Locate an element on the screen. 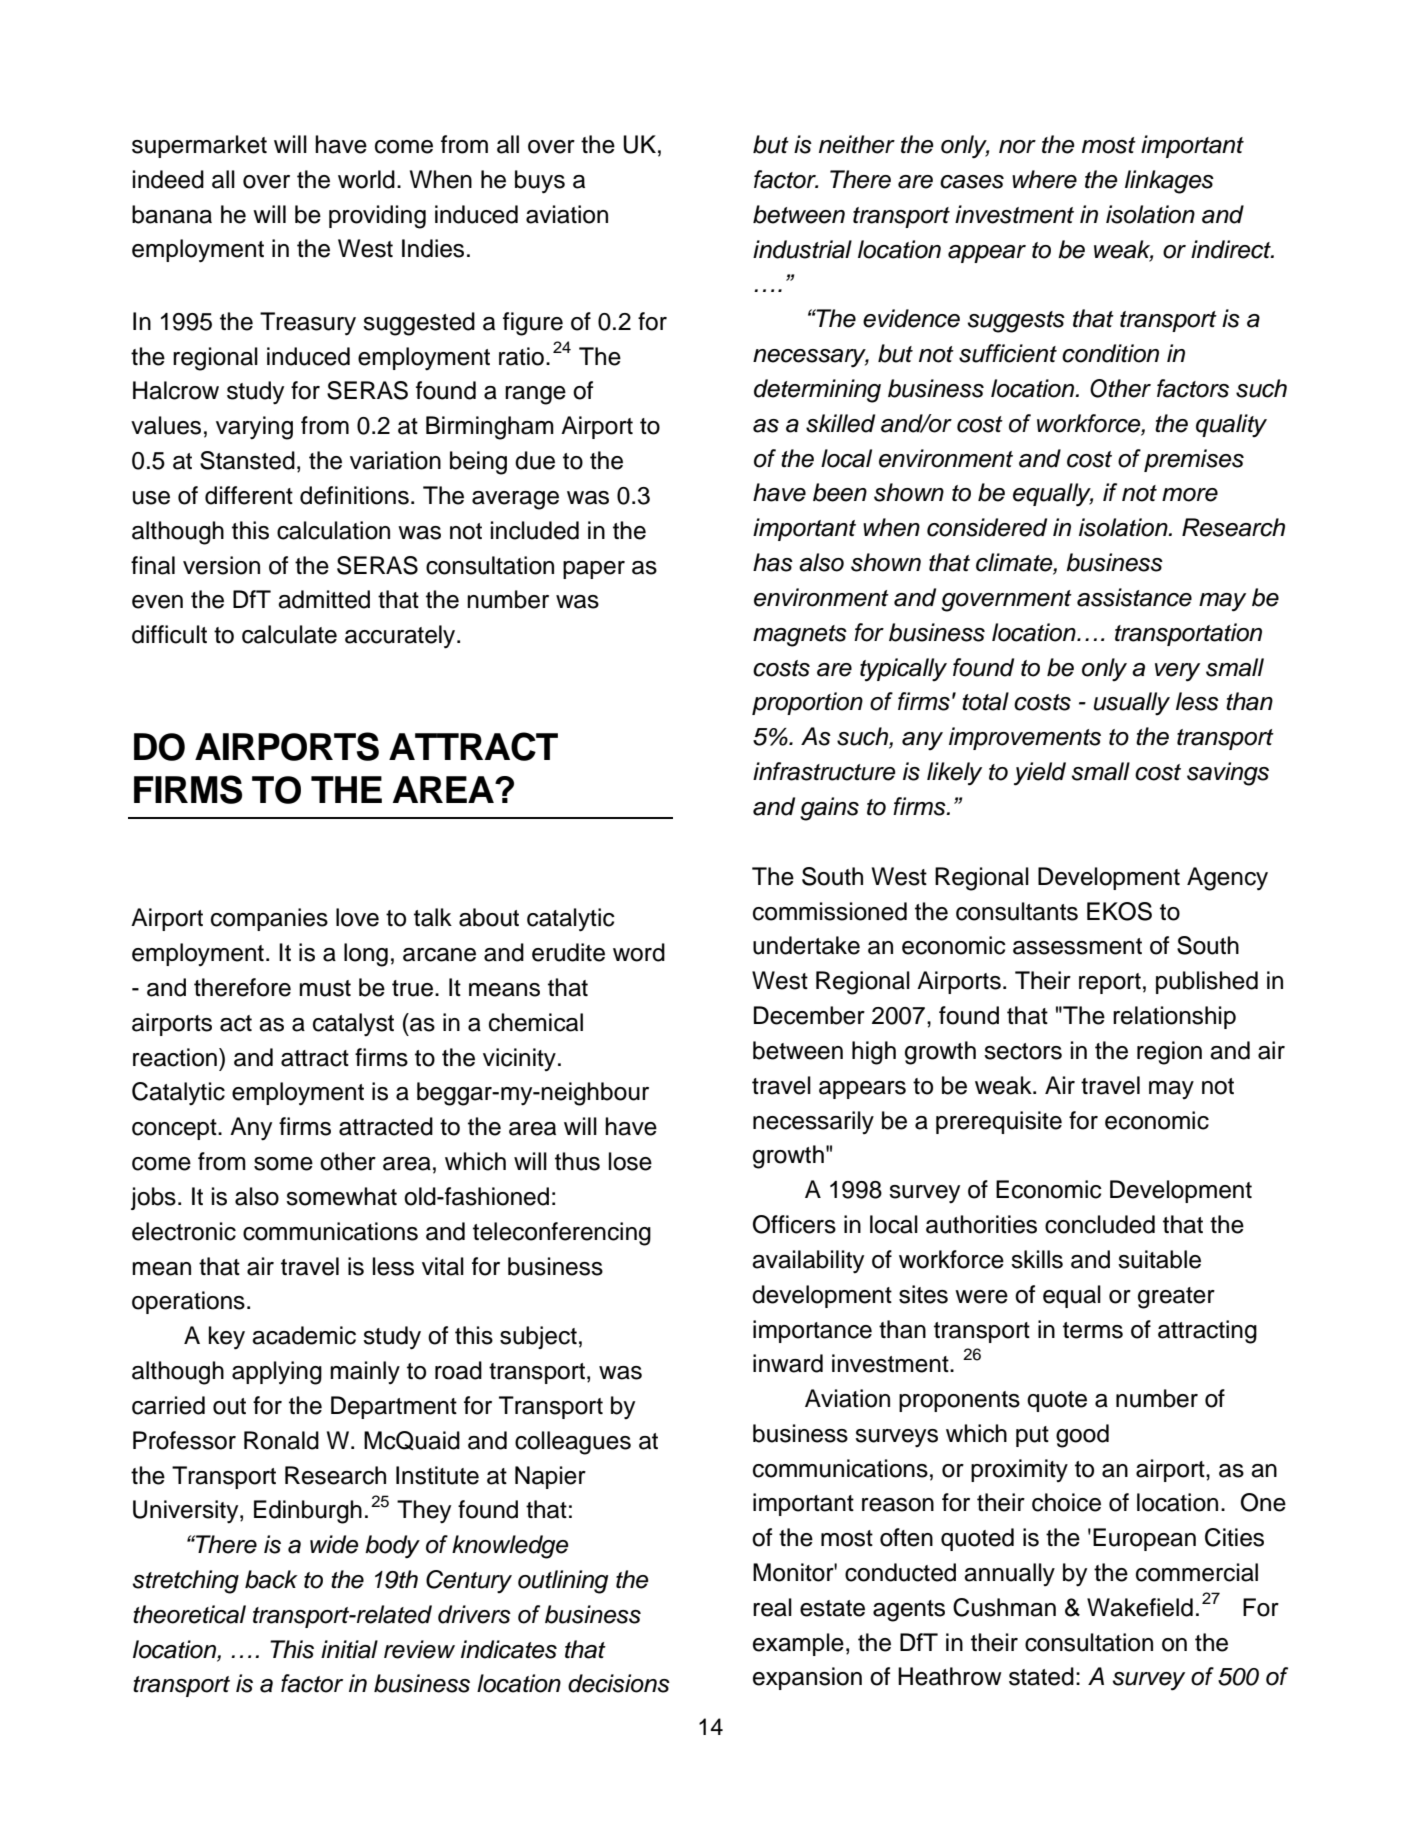  academic is located at coordinates (304, 1335).
